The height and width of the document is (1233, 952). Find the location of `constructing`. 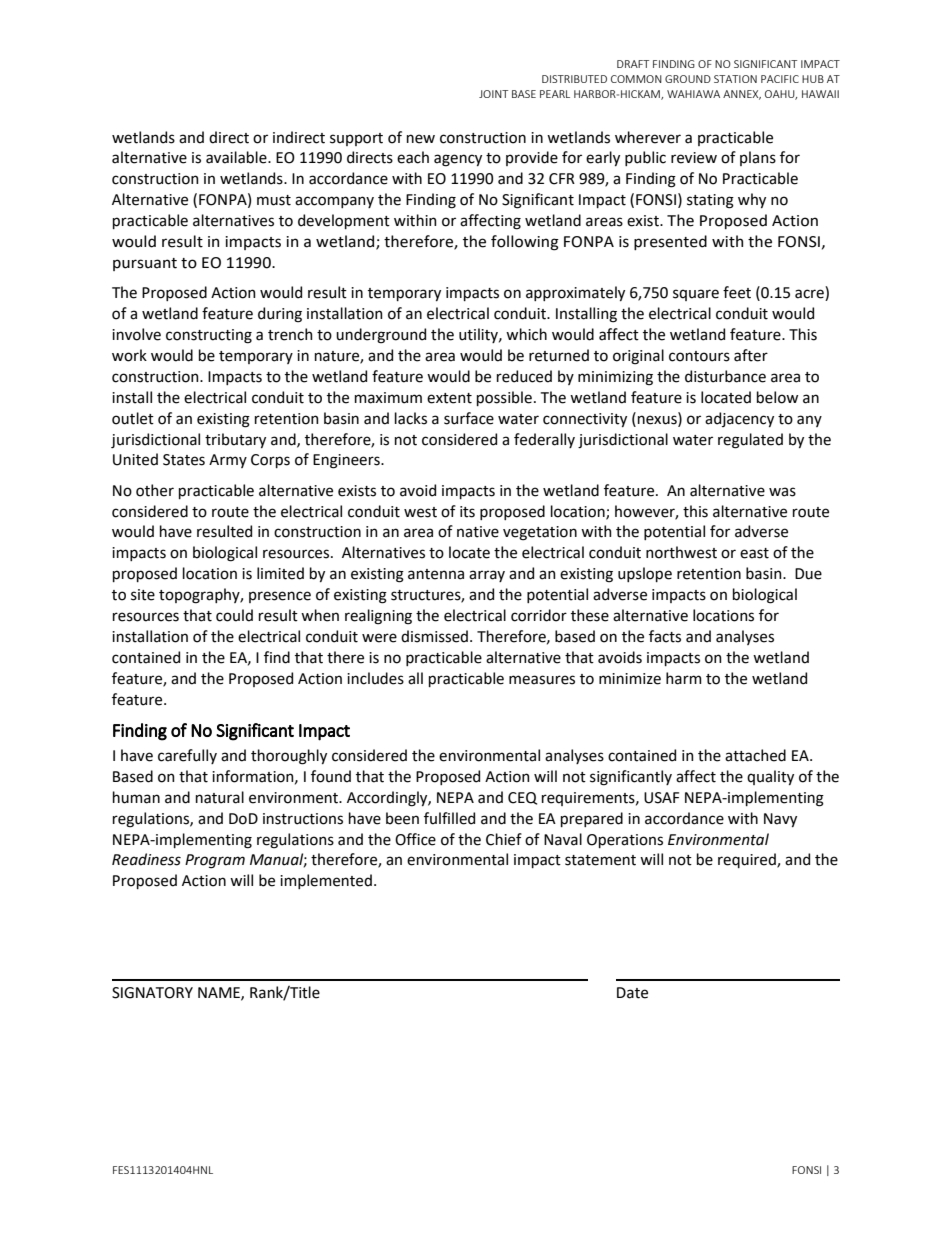

constructing is located at coordinates (209, 336).
